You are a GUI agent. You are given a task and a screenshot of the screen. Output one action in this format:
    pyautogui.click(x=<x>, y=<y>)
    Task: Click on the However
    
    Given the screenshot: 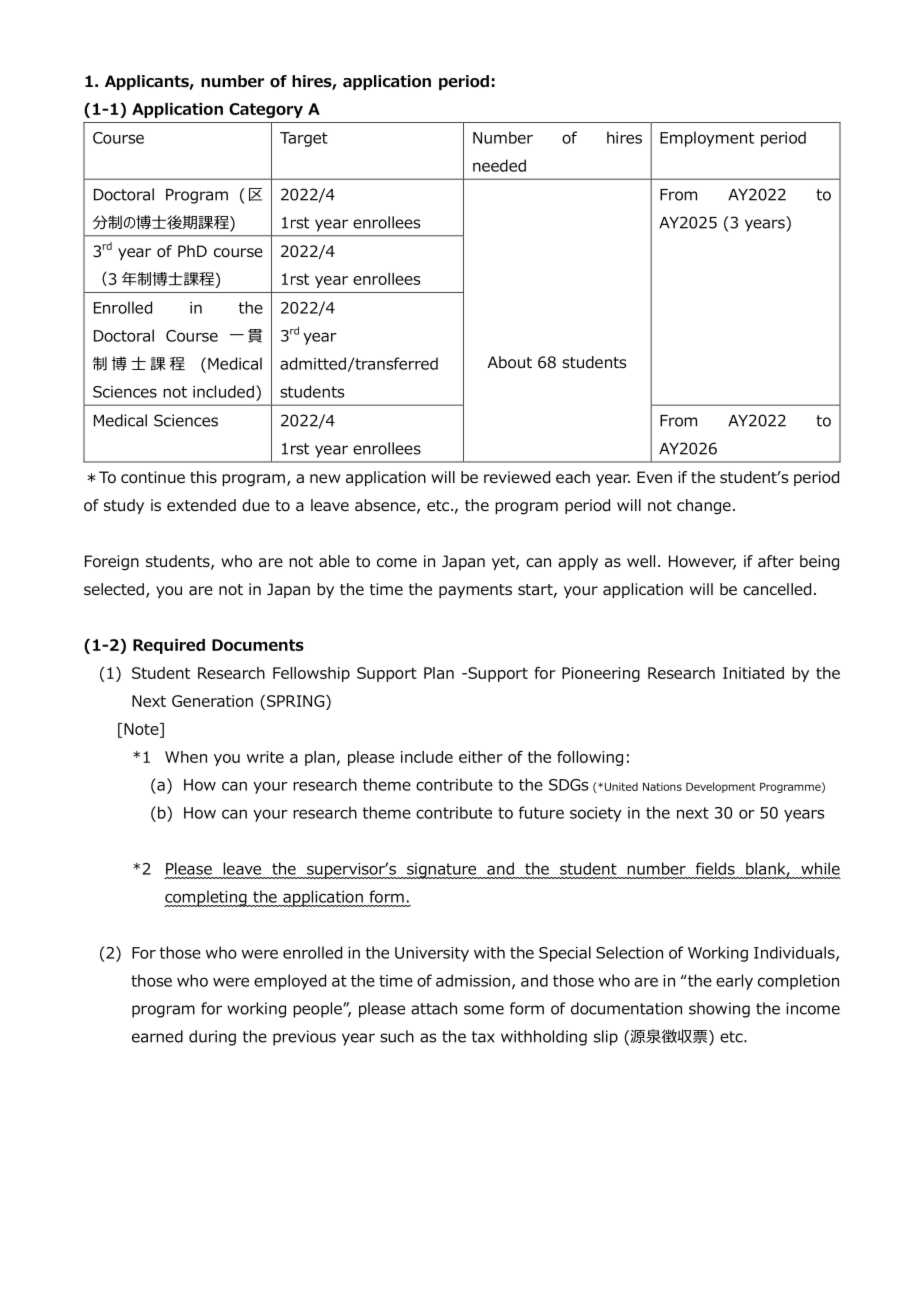 What is the action you would take?
    pyautogui.click(x=702, y=562)
